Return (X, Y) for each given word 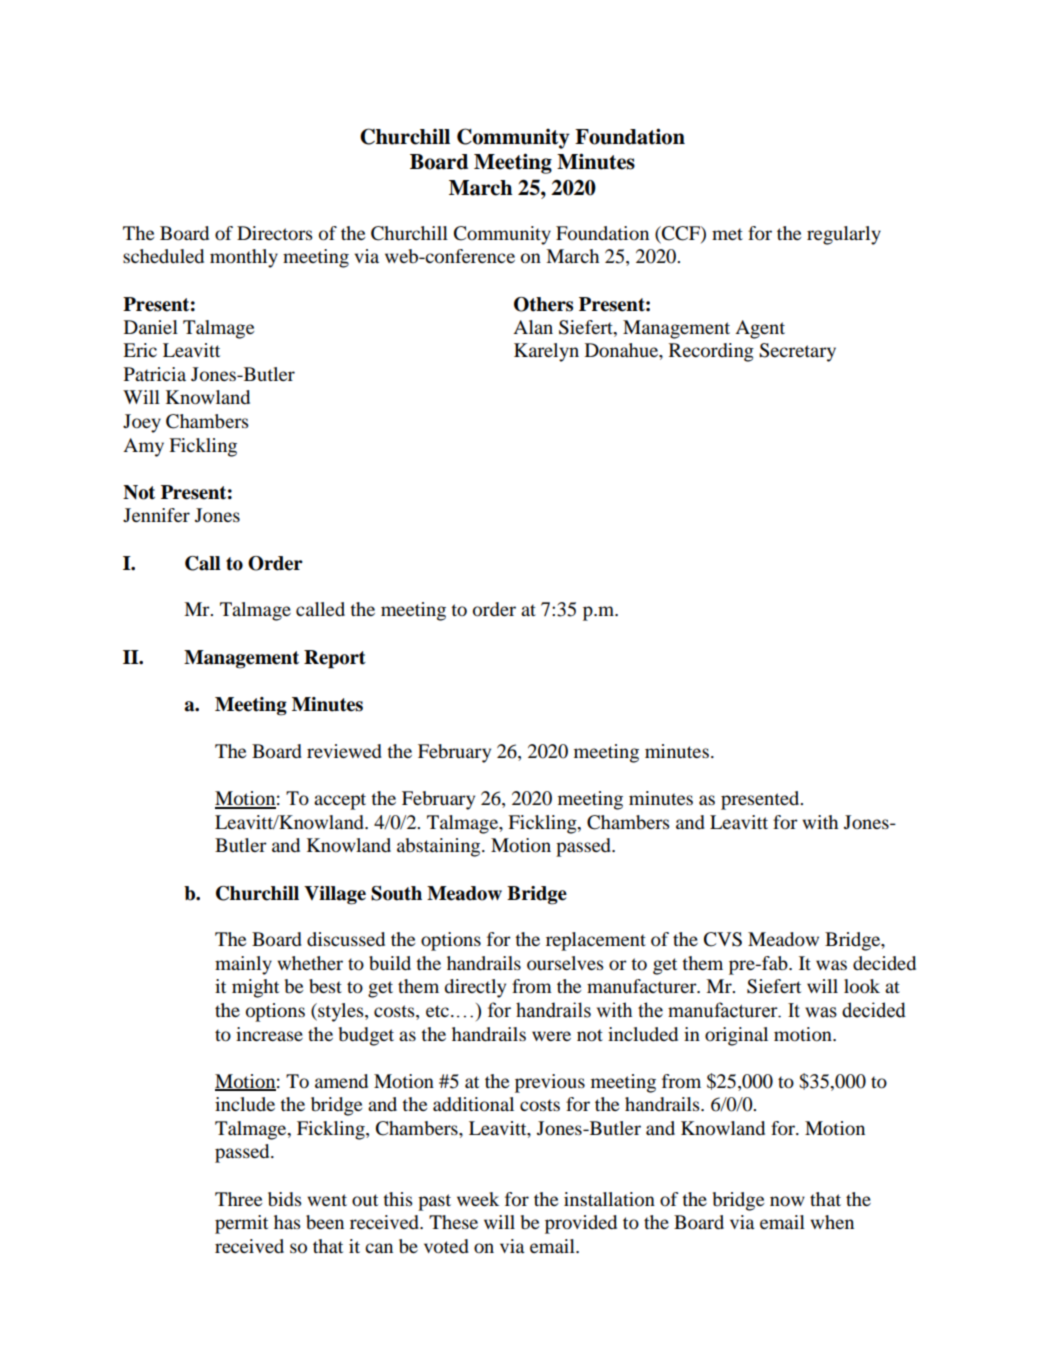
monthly (244, 258)
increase (269, 1034)
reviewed (344, 751)
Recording (711, 352)
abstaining (440, 847)
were (551, 1036)
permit (241, 1224)
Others (543, 304)
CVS (723, 939)
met (727, 234)
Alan (533, 327)
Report (335, 659)
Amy (143, 447)
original (736, 1036)
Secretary (797, 352)
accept (340, 801)
